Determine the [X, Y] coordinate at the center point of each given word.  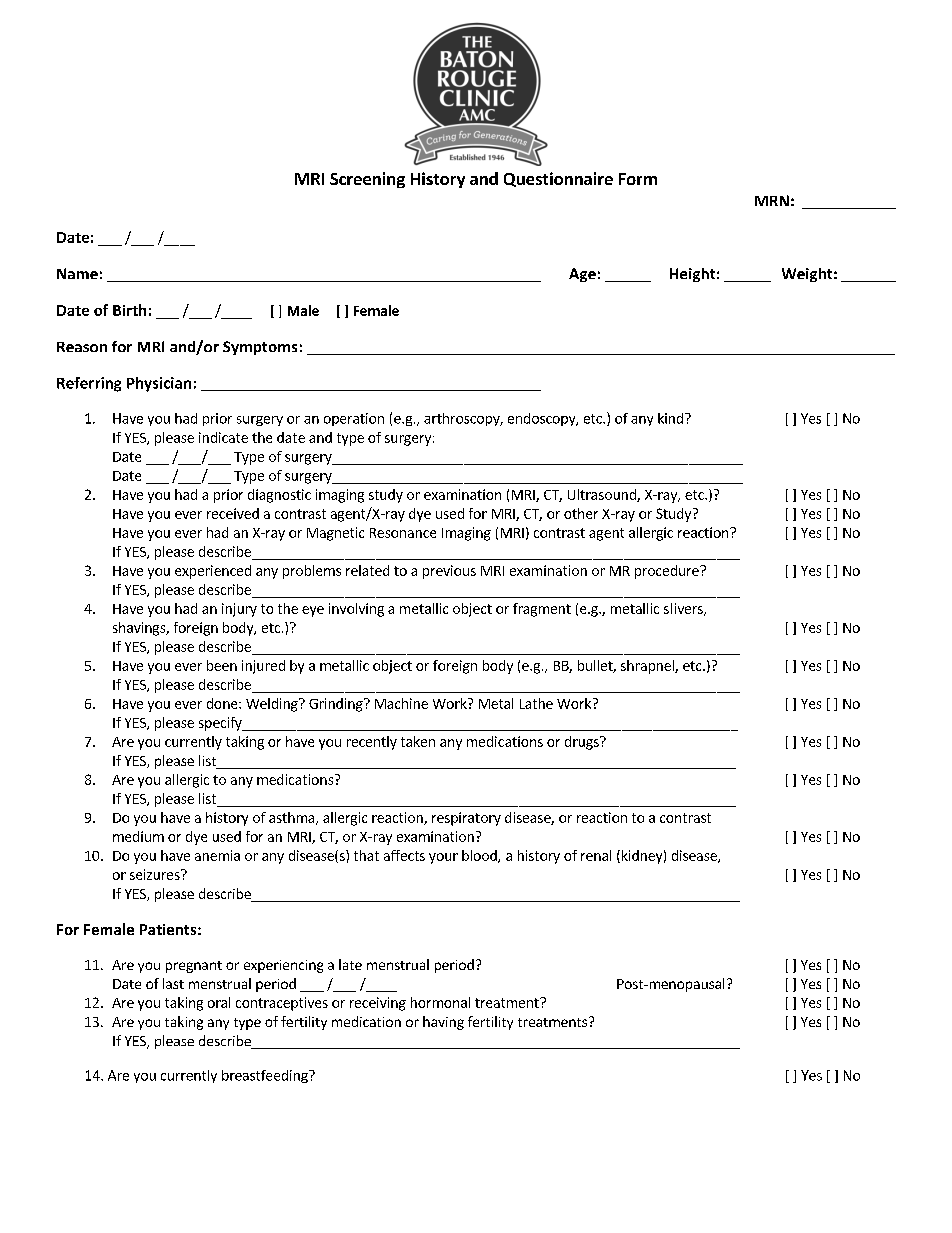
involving [356, 610]
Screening [367, 180]
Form [638, 179]
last [173, 983]
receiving [378, 1004]
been [222, 665]
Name [77, 273]
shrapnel [648, 667]
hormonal [440, 1002]
